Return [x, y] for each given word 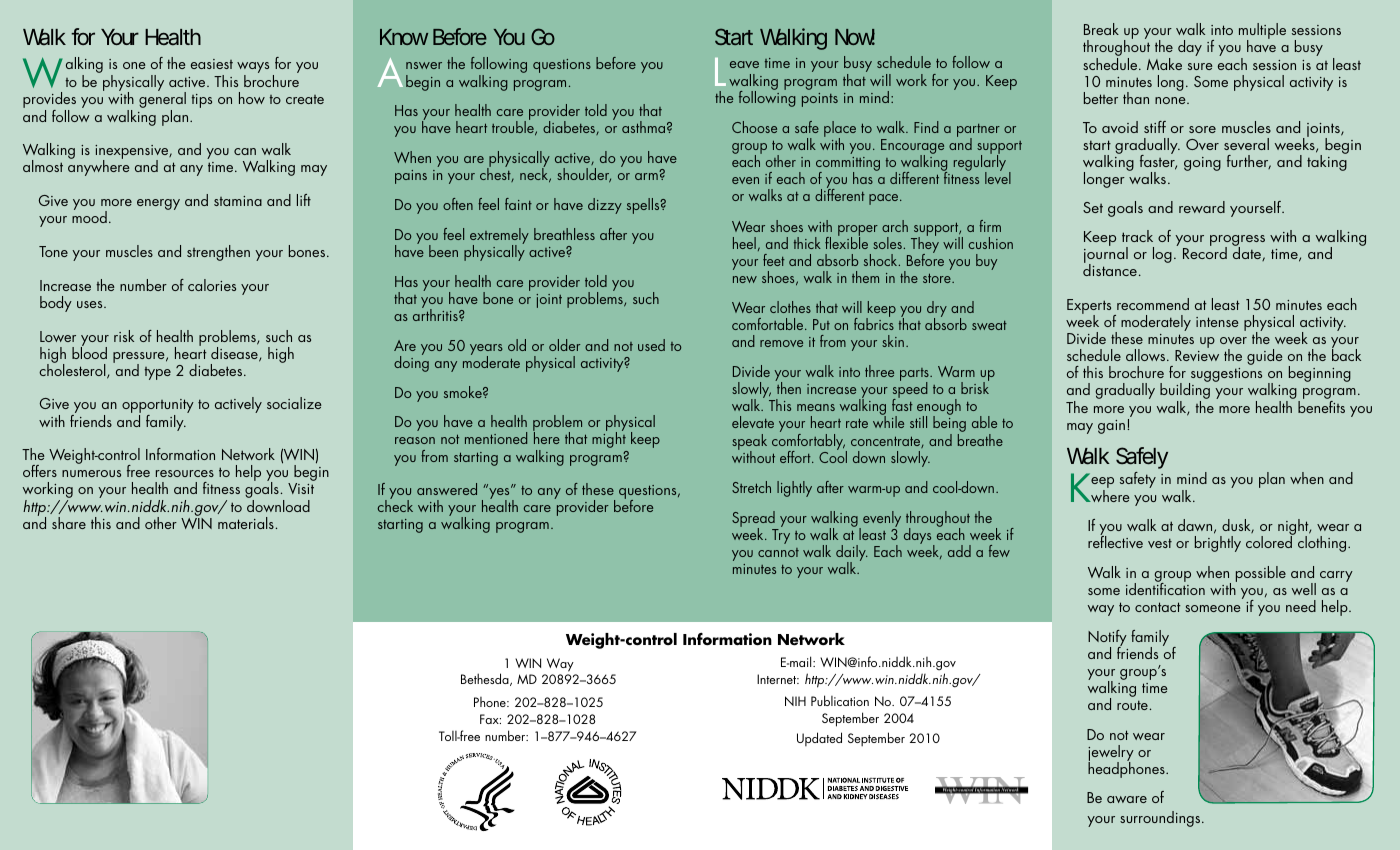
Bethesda [486, 679]
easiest [212, 64]
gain [1111, 427]
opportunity [158, 407]
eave [744, 64]
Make [1164, 64]
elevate [753, 422]
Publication [840, 700]
